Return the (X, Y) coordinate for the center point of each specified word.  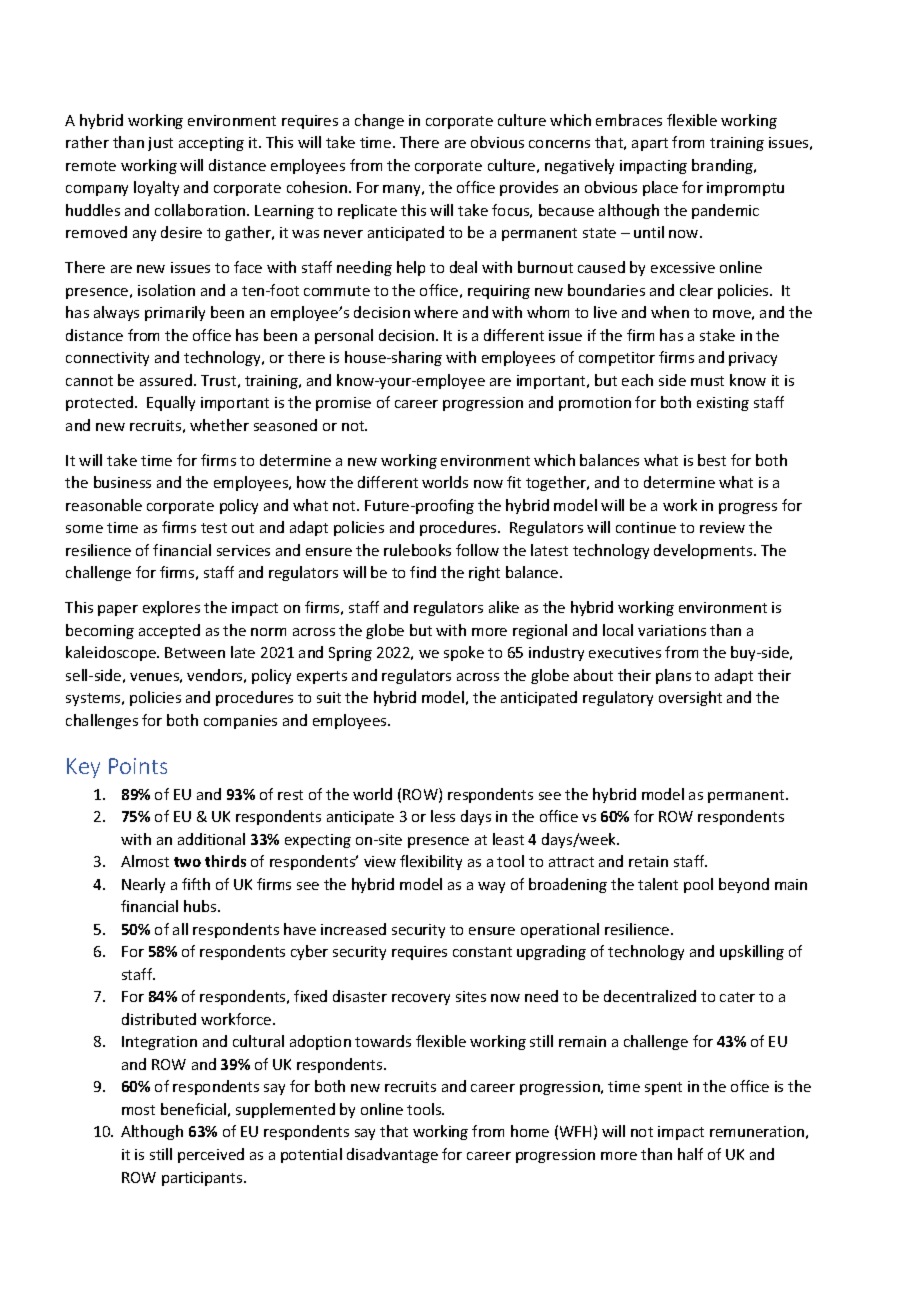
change (379, 121)
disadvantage (392, 1155)
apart (650, 144)
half (690, 1154)
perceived (211, 1155)
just (160, 144)
